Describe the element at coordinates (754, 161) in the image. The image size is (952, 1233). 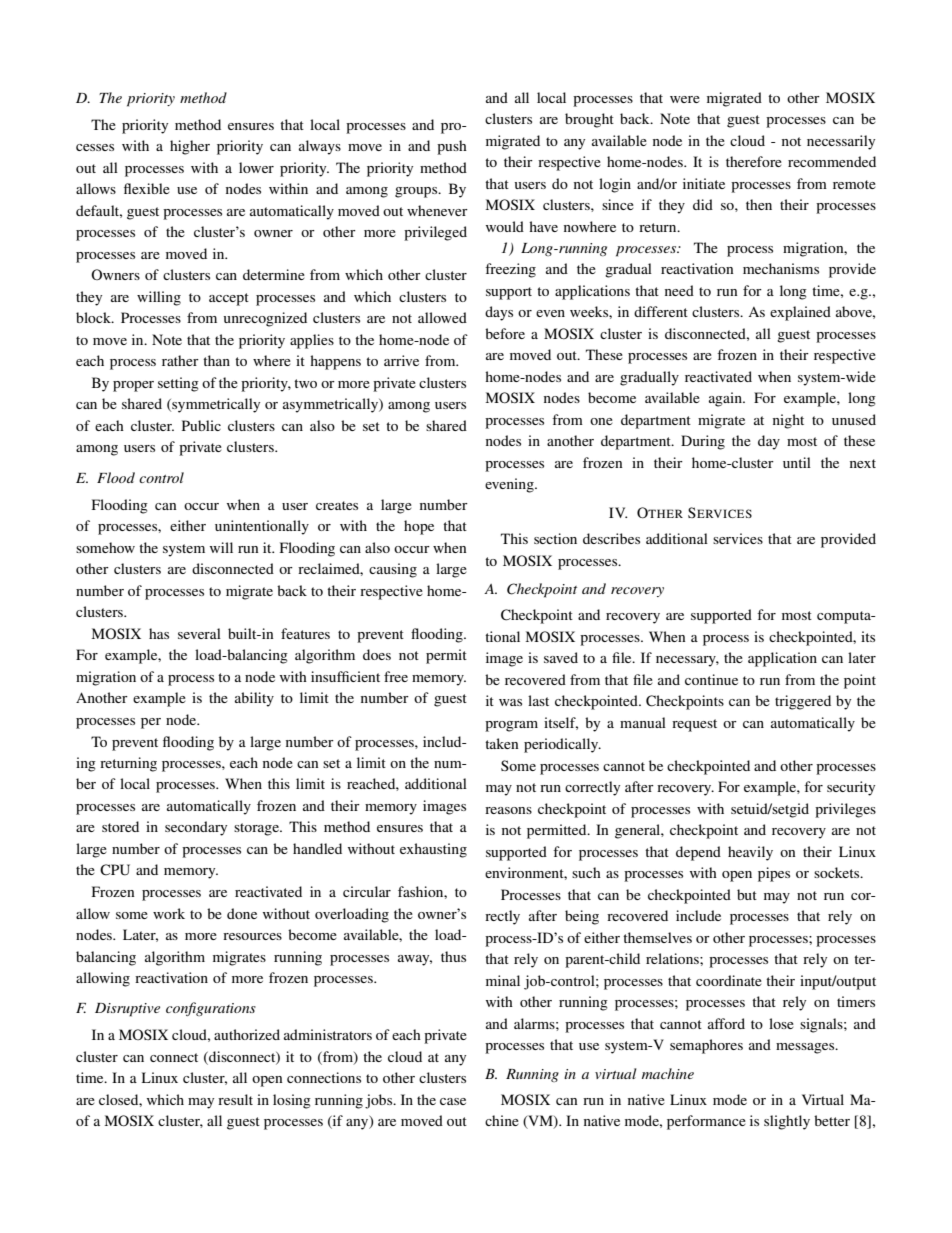
I see `therefore` at that location.
